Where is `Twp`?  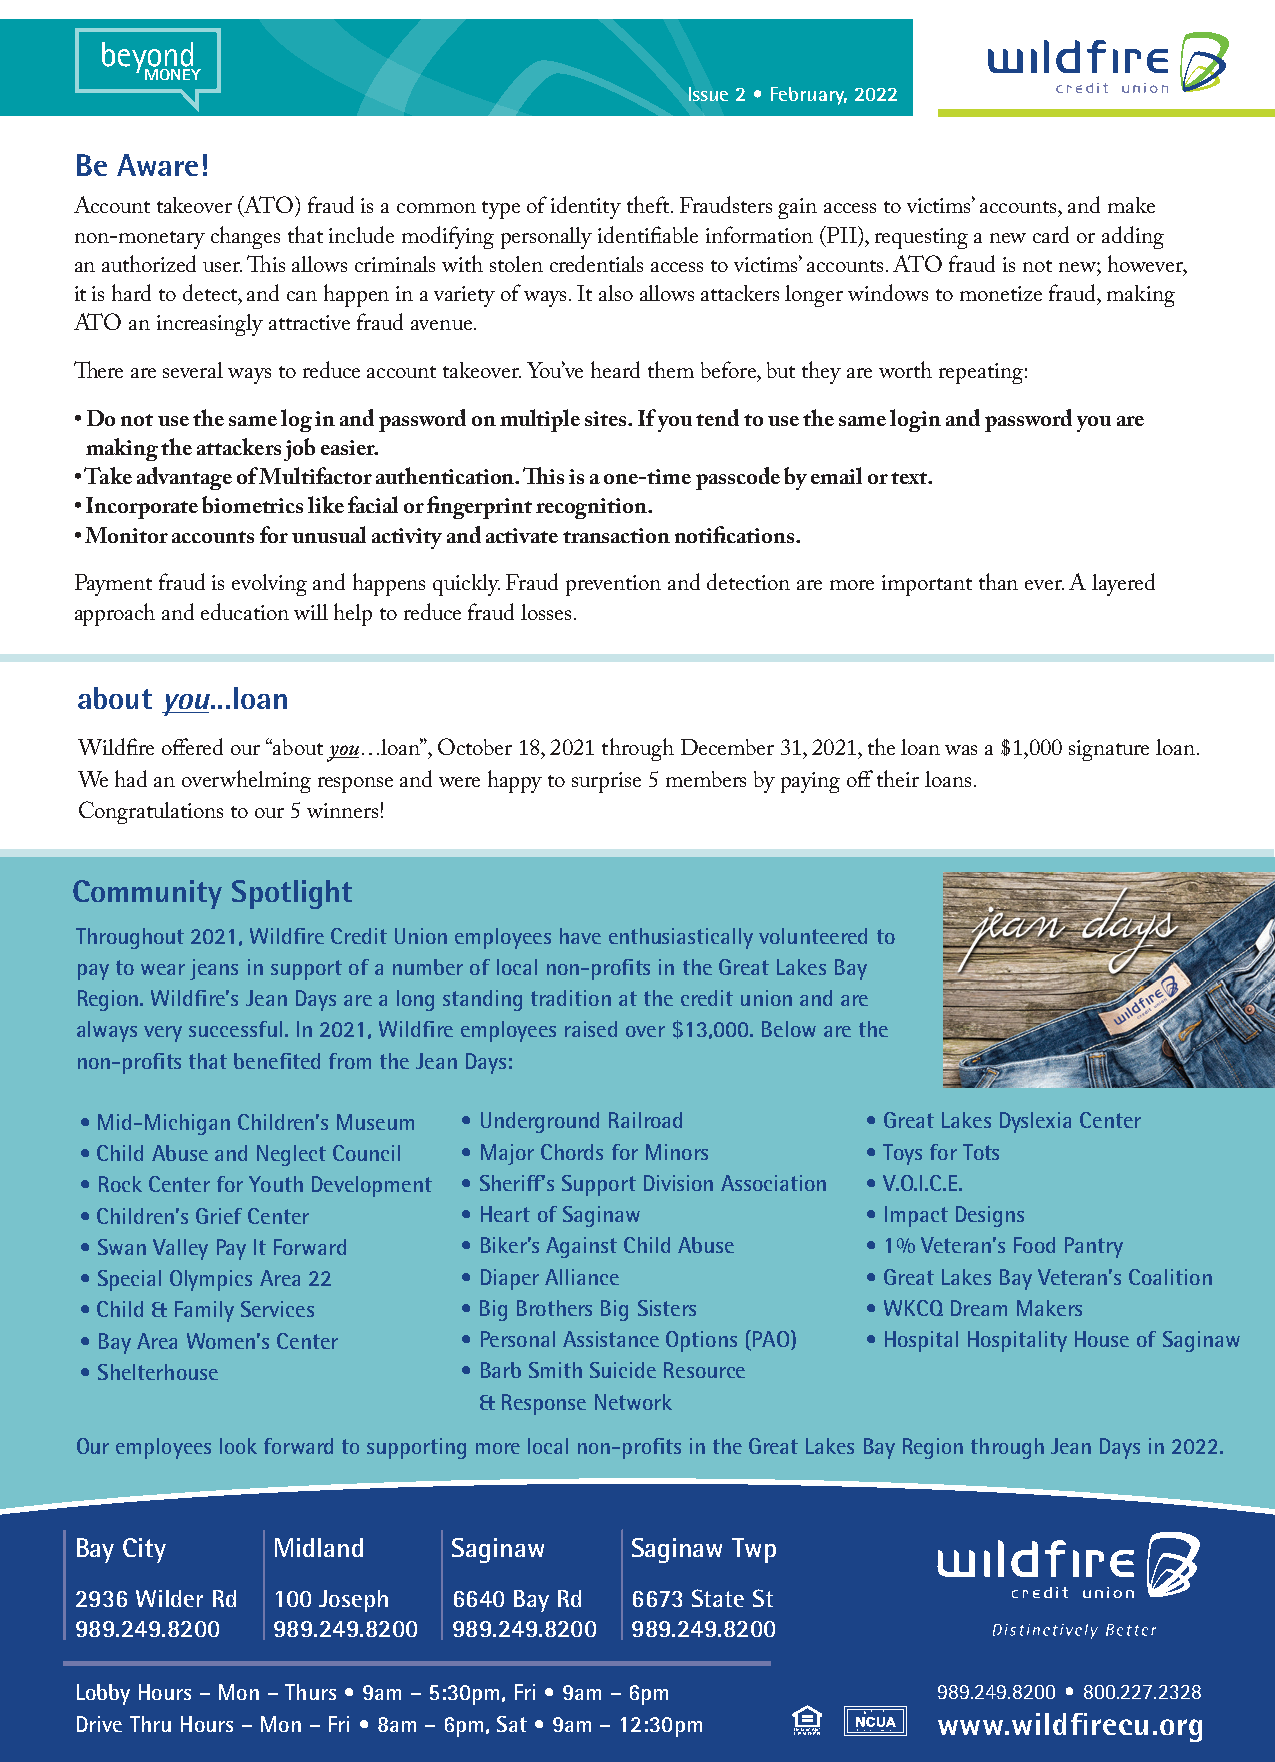
Twp is located at coordinates (754, 1550).
